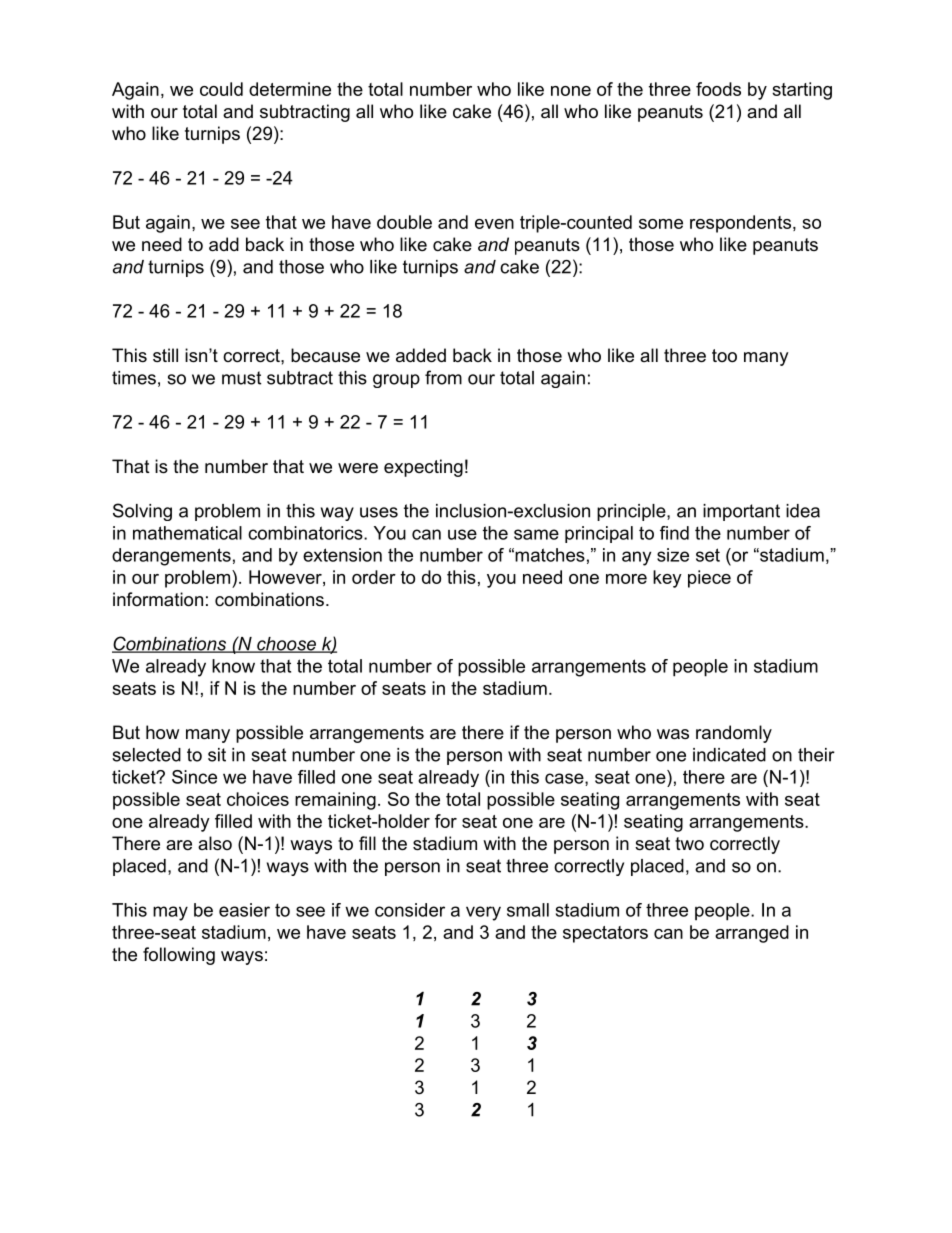 The height and width of the screenshot is (1233, 952). Describe the element at coordinates (718, 89) in the screenshot. I see `foods` at that location.
